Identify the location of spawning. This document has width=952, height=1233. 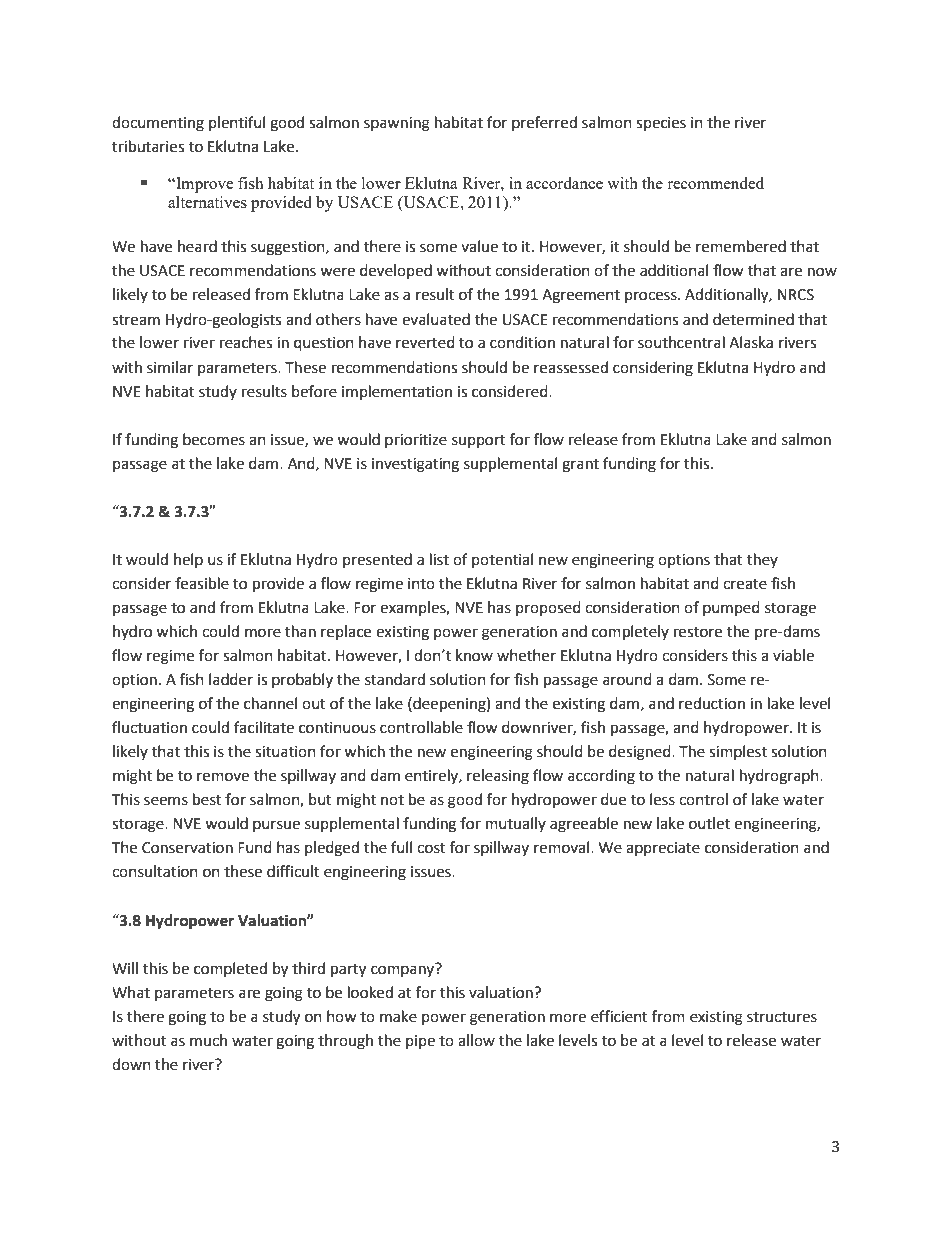
(397, 124).
